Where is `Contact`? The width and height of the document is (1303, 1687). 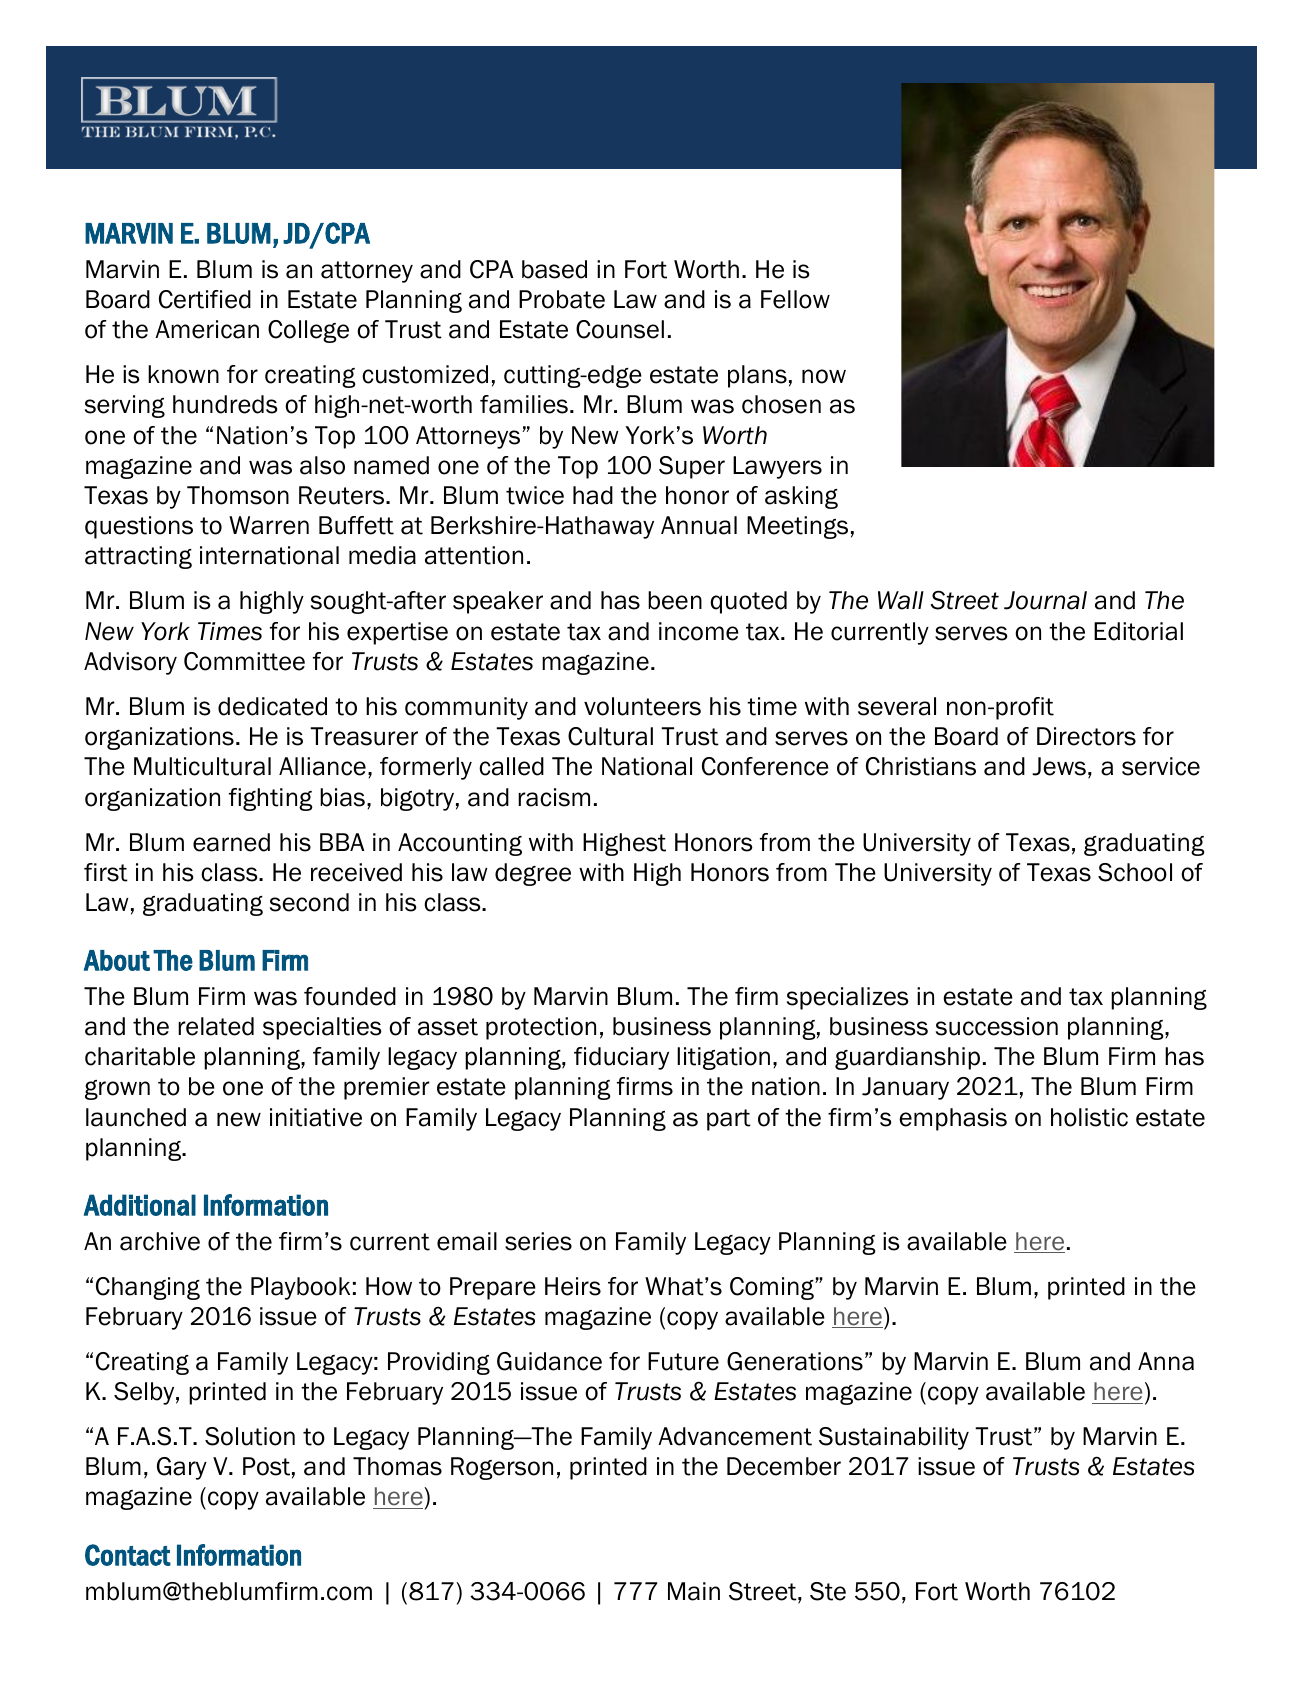 Contact is located at coordinates (128, 1555).
